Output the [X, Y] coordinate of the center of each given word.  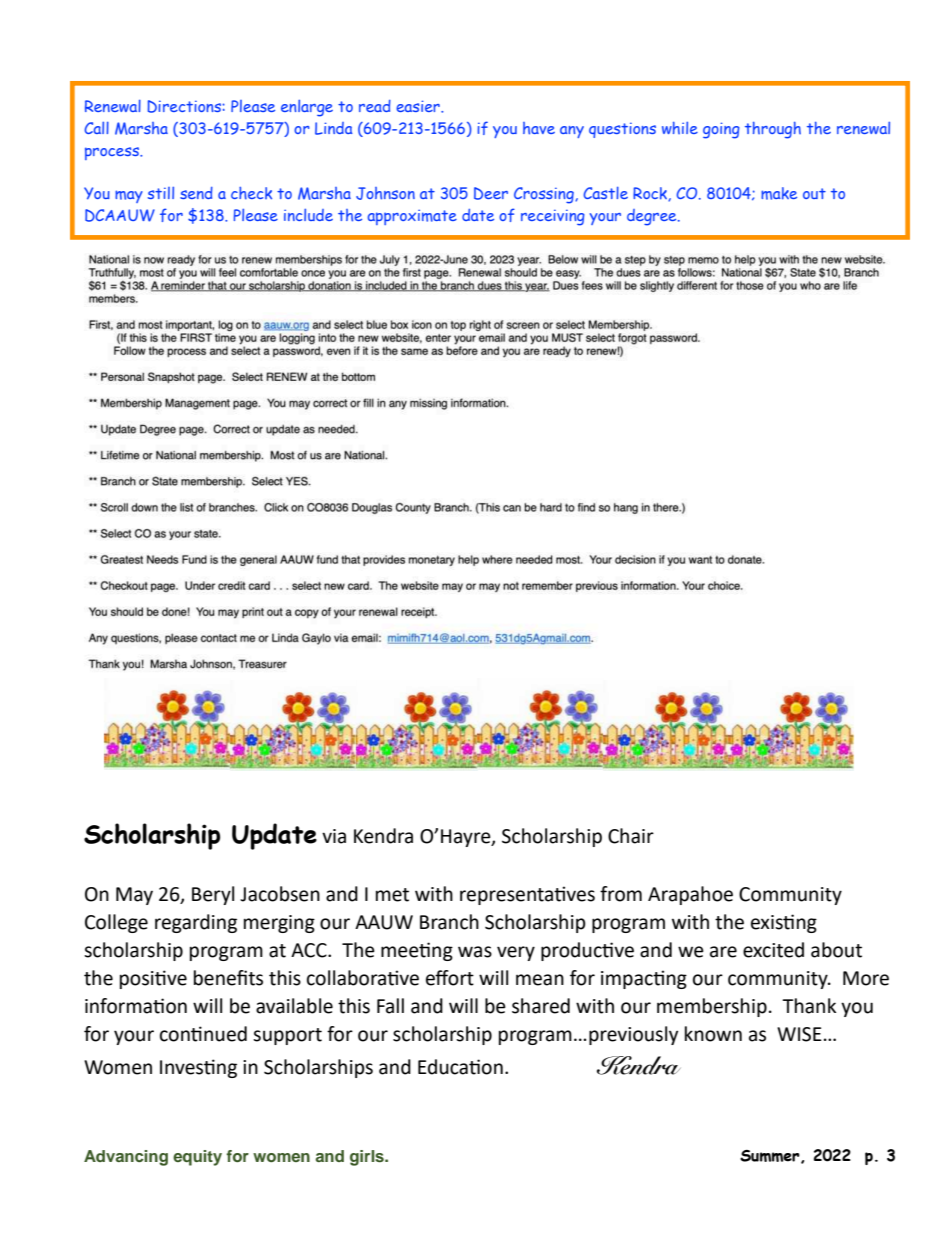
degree [653, 217]
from [621, 894]
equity [197, 1158]
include [308, 215]
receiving [553, 217]
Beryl [213, 895]
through [773, 130]
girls [368, 1158]
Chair [631, 836]
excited [773, 950]
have [539, 128]
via [334, 836]
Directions [184, 106]
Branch [449, 922]
